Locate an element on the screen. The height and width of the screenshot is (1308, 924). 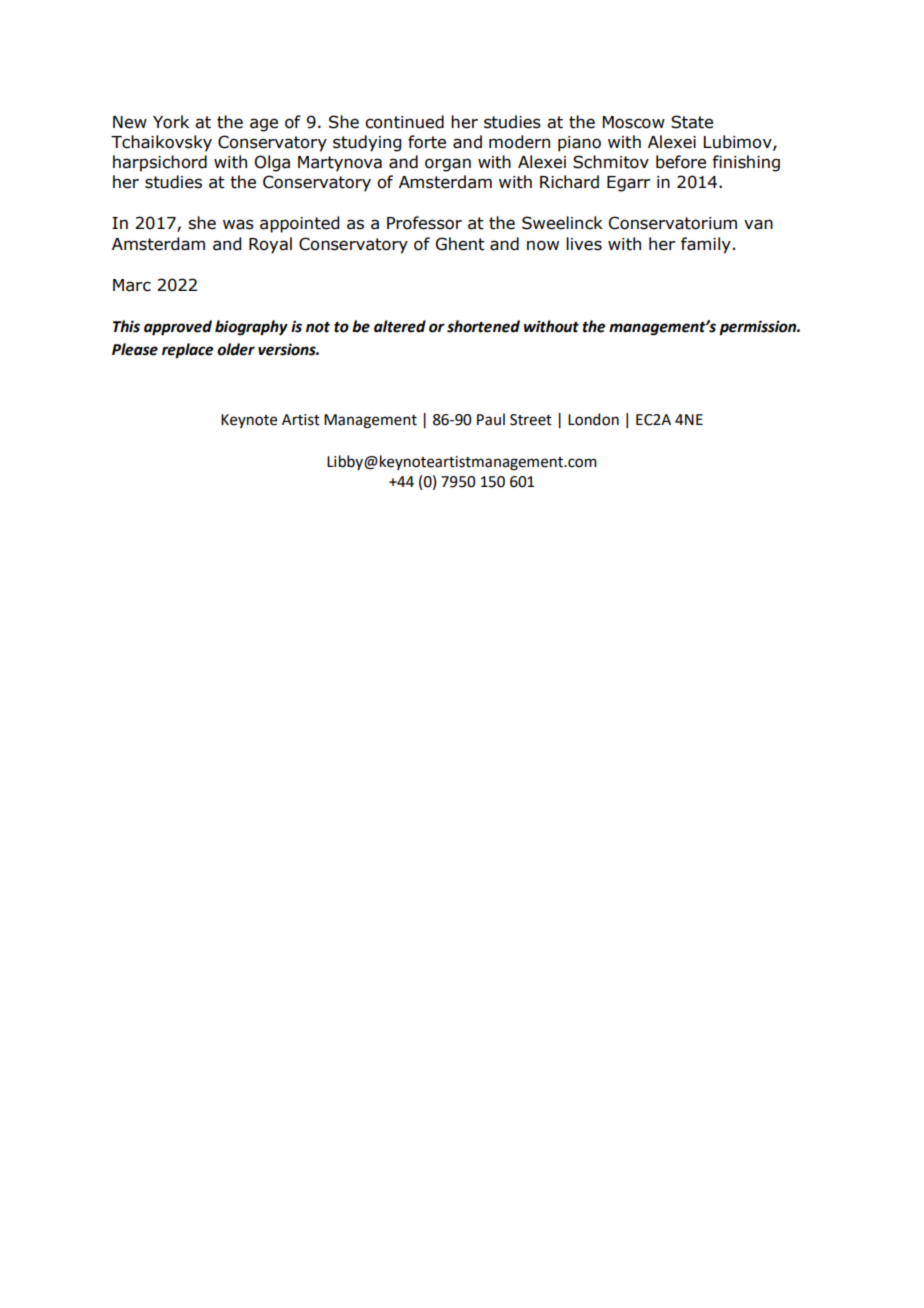
van is located at coordinates (758, 224).
